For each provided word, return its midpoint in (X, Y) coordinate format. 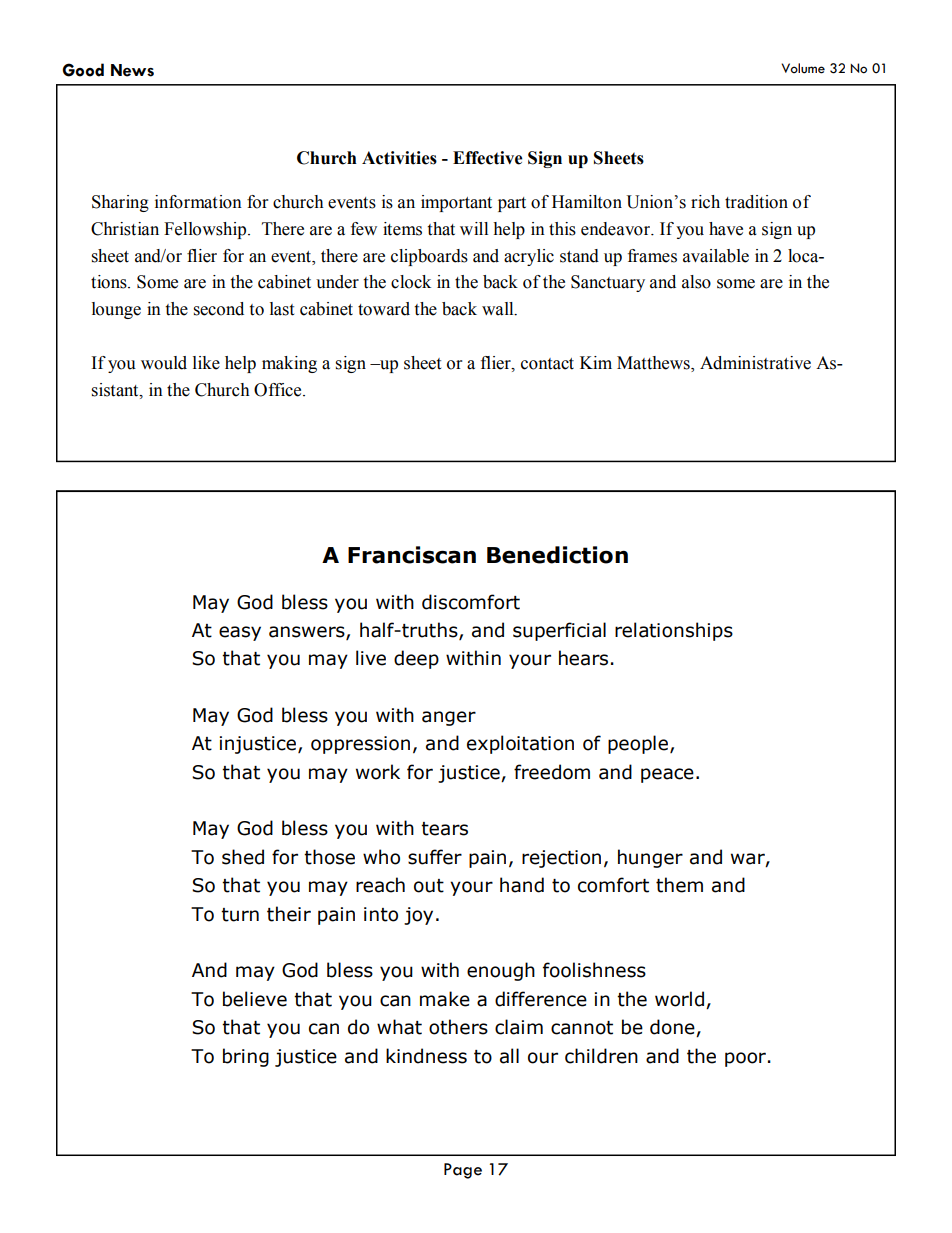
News (132, 70)
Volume (803, 68)
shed (243, 857)
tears (444, 829)
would (164, 363)
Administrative (755, 363)
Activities (399, 158)
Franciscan (412, 555)
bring (246, 1057)
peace (667, 775)
